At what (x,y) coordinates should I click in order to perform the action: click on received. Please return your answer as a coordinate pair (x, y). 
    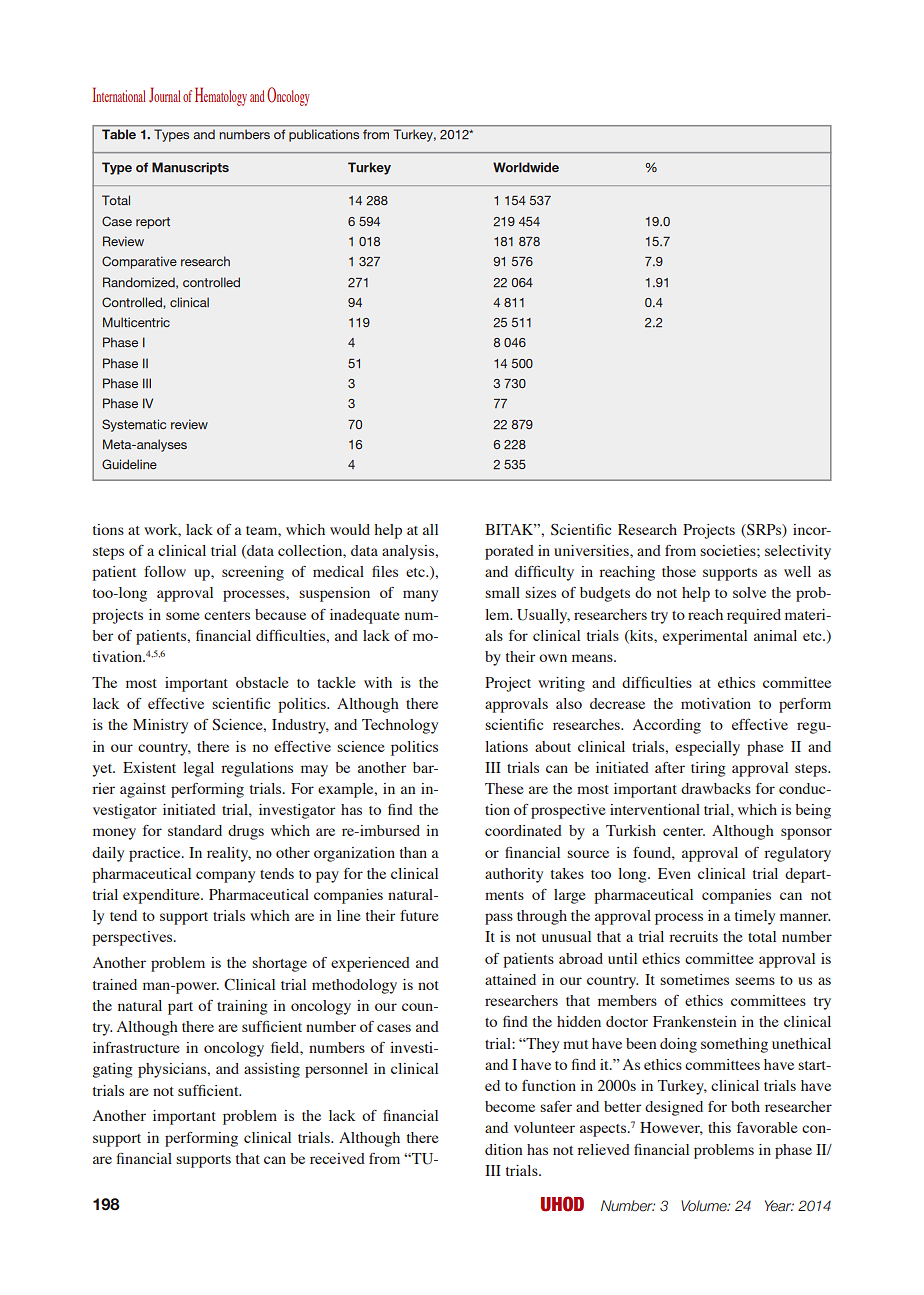
    Looking at the image, I should click on (337, 1158).
